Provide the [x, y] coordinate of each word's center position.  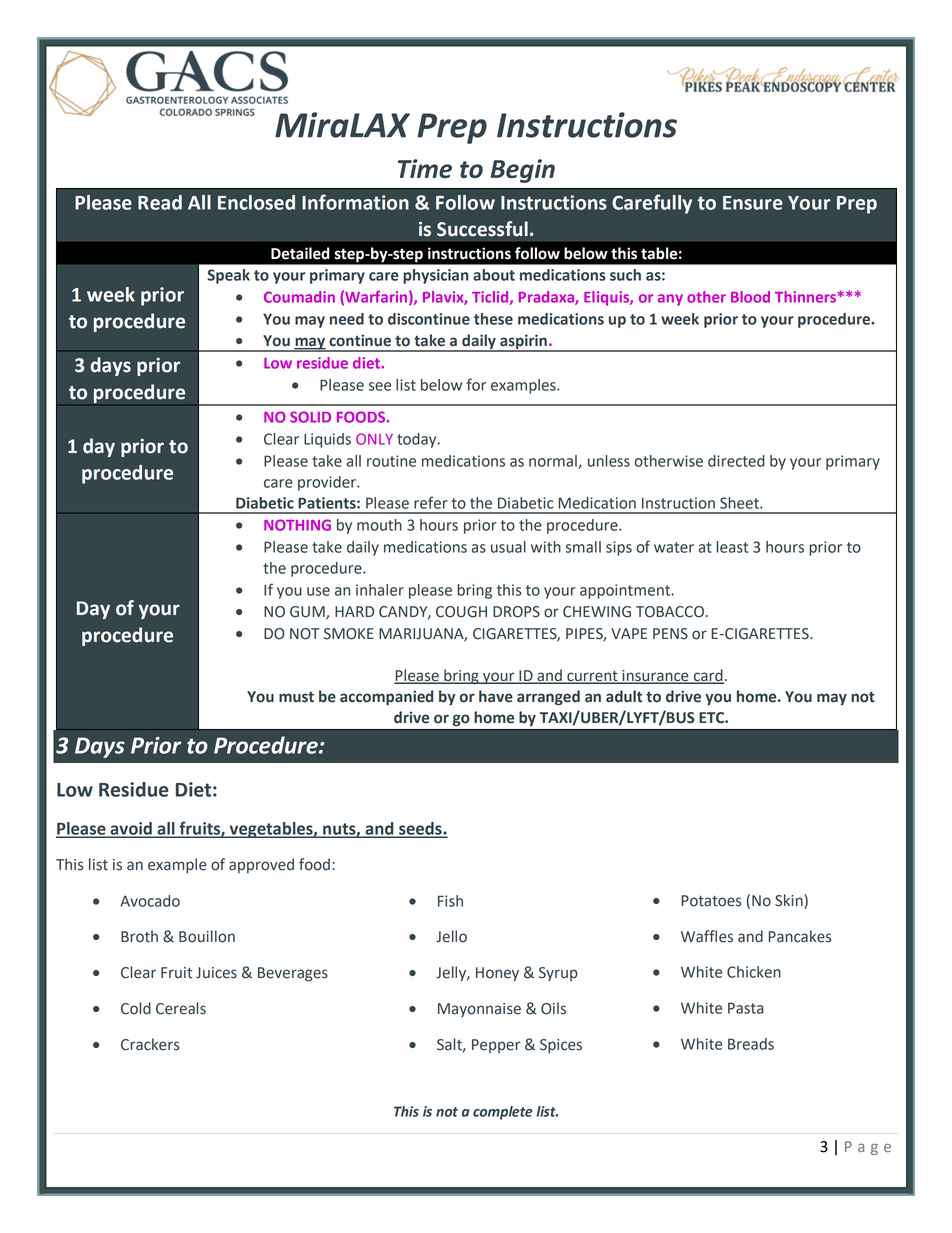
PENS [670, 634]
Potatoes [711, 901]
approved [261, 865]
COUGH [461, 612]
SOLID [310, 417]
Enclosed [256, 202]
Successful [482, 229]
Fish [450, 901]
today [418, 440]
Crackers [150, 1044]
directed [736, 461]
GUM [308, 613]
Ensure [753, 203]
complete [502, 1113]
